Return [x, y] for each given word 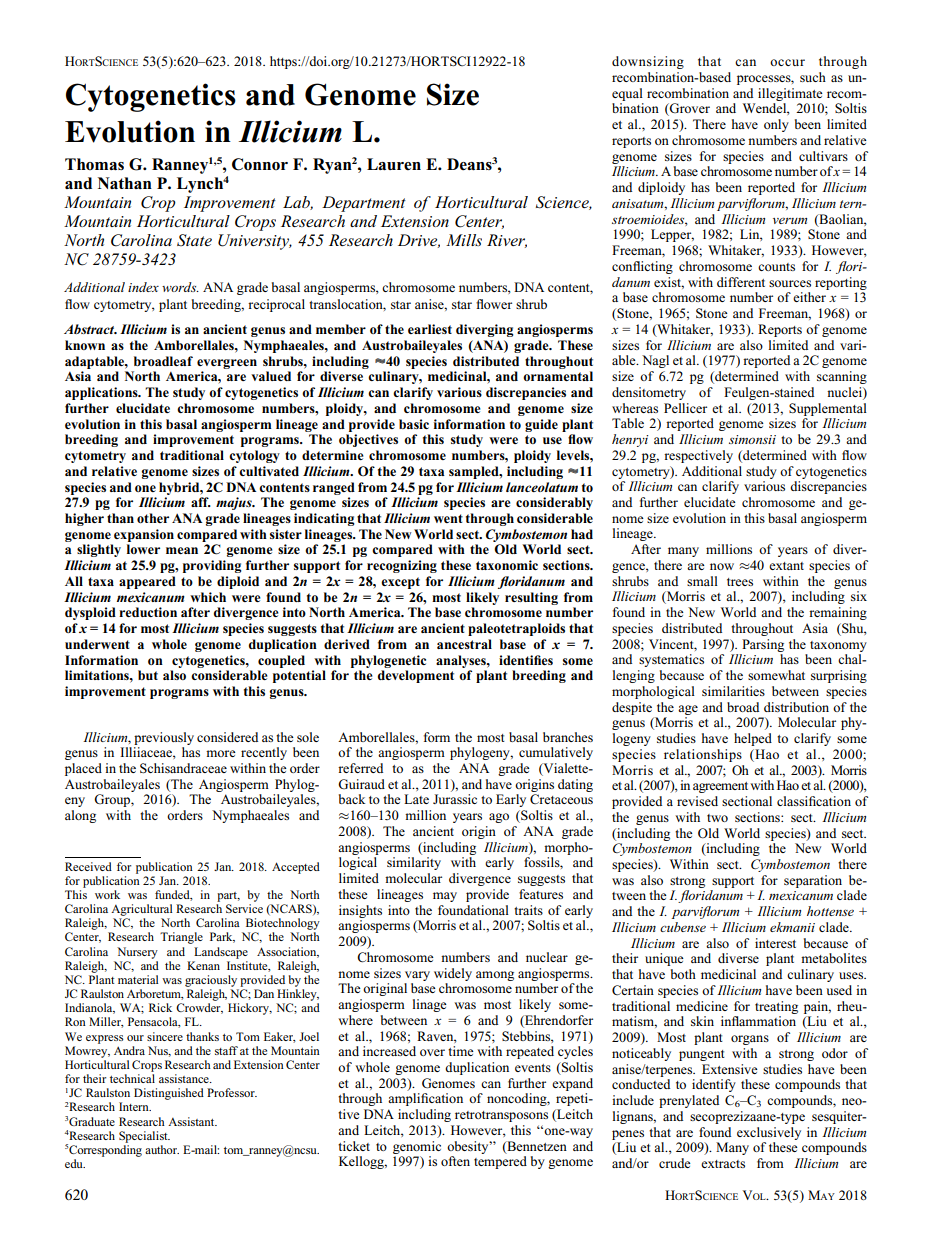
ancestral [464, 644]
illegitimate [790, 94]
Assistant [192, 1121]
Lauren [394, 164]
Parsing [763, 645]
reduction [148, 612]
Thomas [94, 164]
